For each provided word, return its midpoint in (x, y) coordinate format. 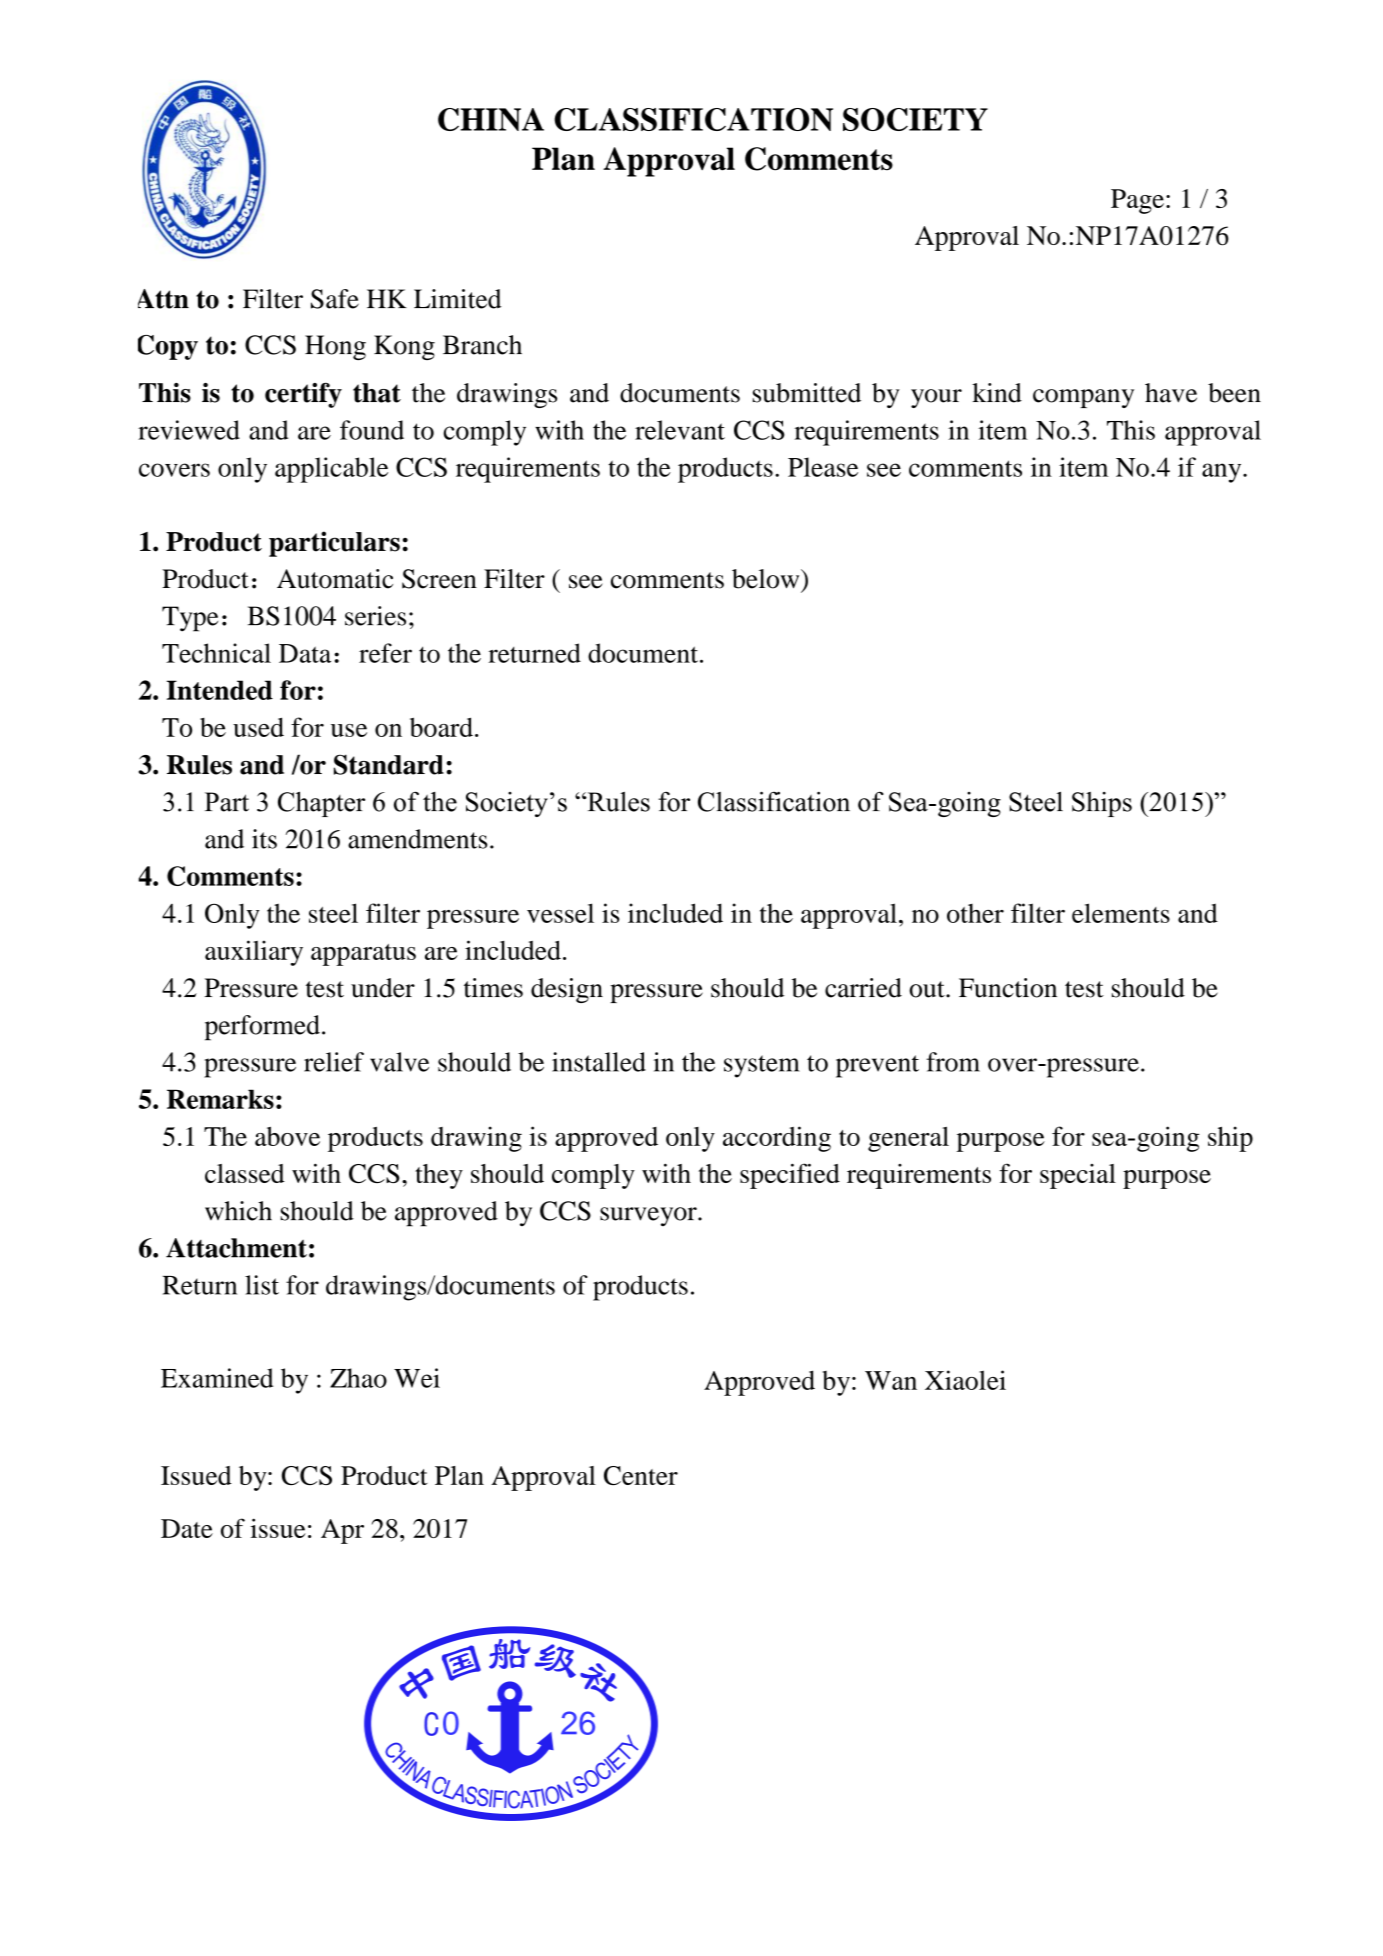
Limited (458, 299)
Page (1137, 201)
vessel (560, 913)
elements (1121, 913)
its (264, 839)
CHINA (491, 119)
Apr (342, 1531)
